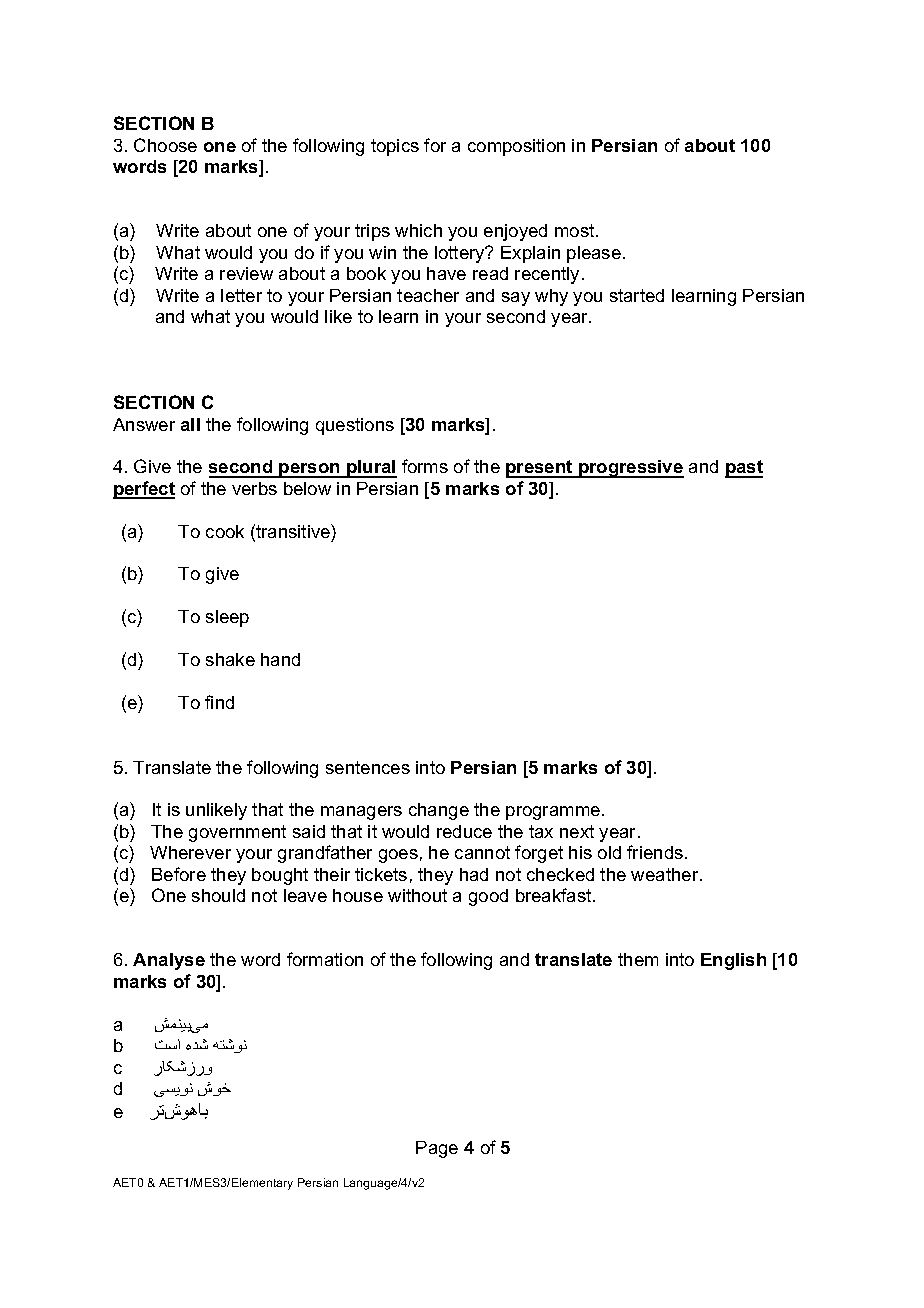 This image has height=1308, width=924. Describe the element at coordinates (165, 145) in the image. I see `Choose` at that location.
